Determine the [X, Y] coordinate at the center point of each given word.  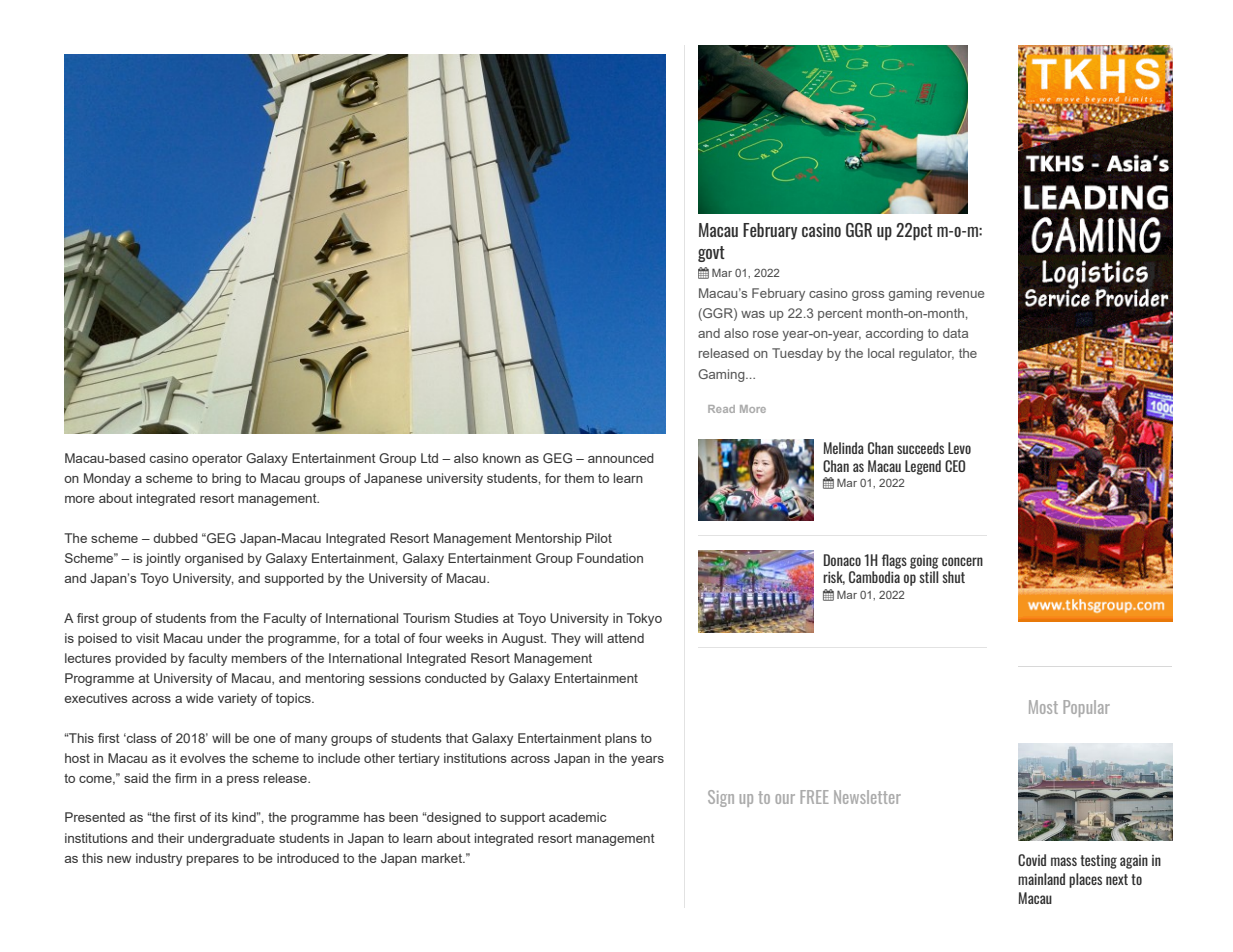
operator [217, 460]
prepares [213, 861]
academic [577, 817]
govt [711, 254]
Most [1043, 707]
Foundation [610, 558]
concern [962, 561]
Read [721, 409]
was [753, 314]
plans [621, 739]
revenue [960, 294]
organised [214, 559]
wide [200, 698]
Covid [1032, 860]
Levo [959, 448]
